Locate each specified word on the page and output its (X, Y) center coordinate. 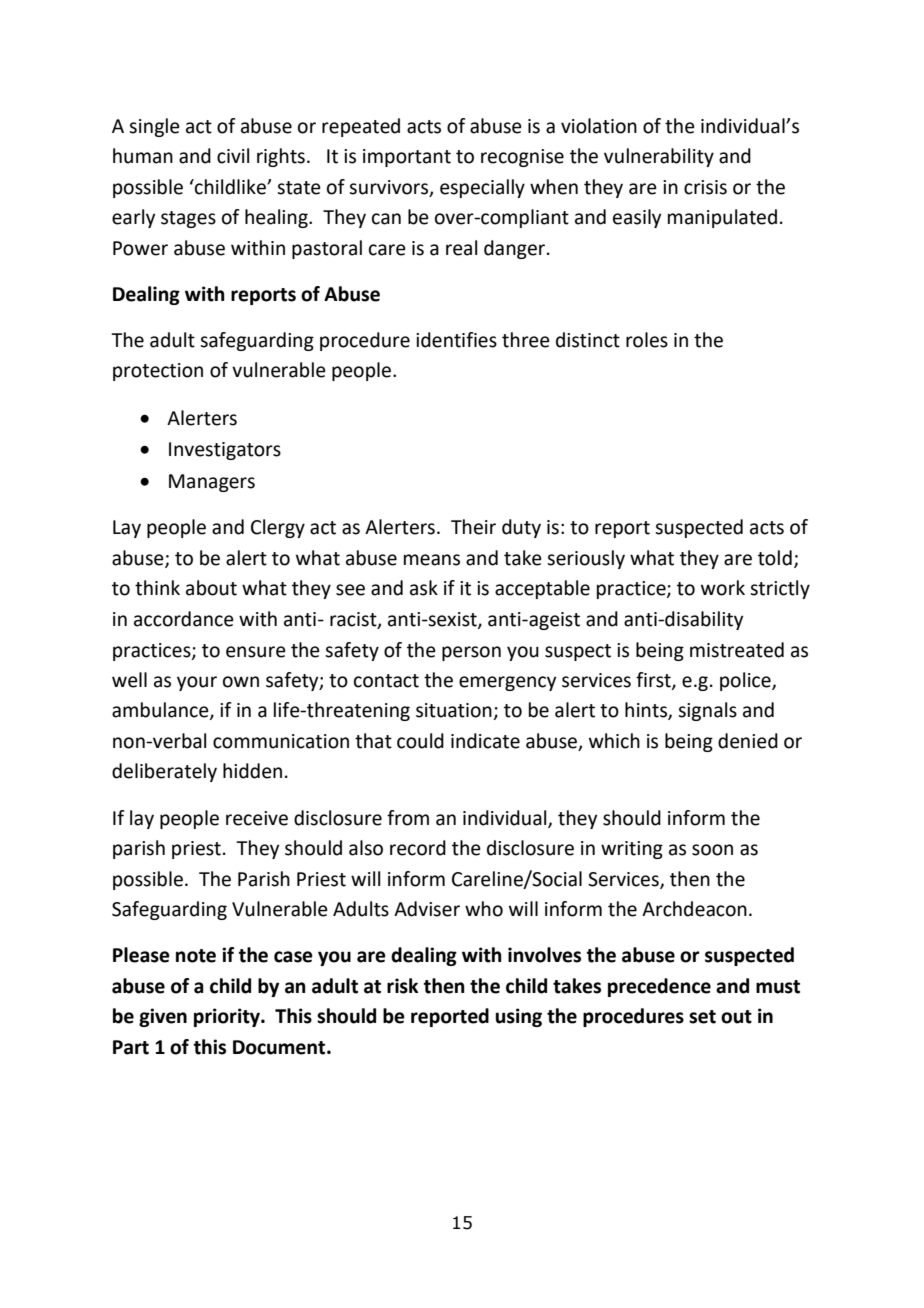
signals (707, 711)
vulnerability (659, 157)
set (702, 1017)
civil (233, 156)
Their (473, 527)
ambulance (161, 711)
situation (455, 711)
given (163, 1017)
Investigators (225, 451)
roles (647, 340)
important (407, 158)
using (519, 1017)
